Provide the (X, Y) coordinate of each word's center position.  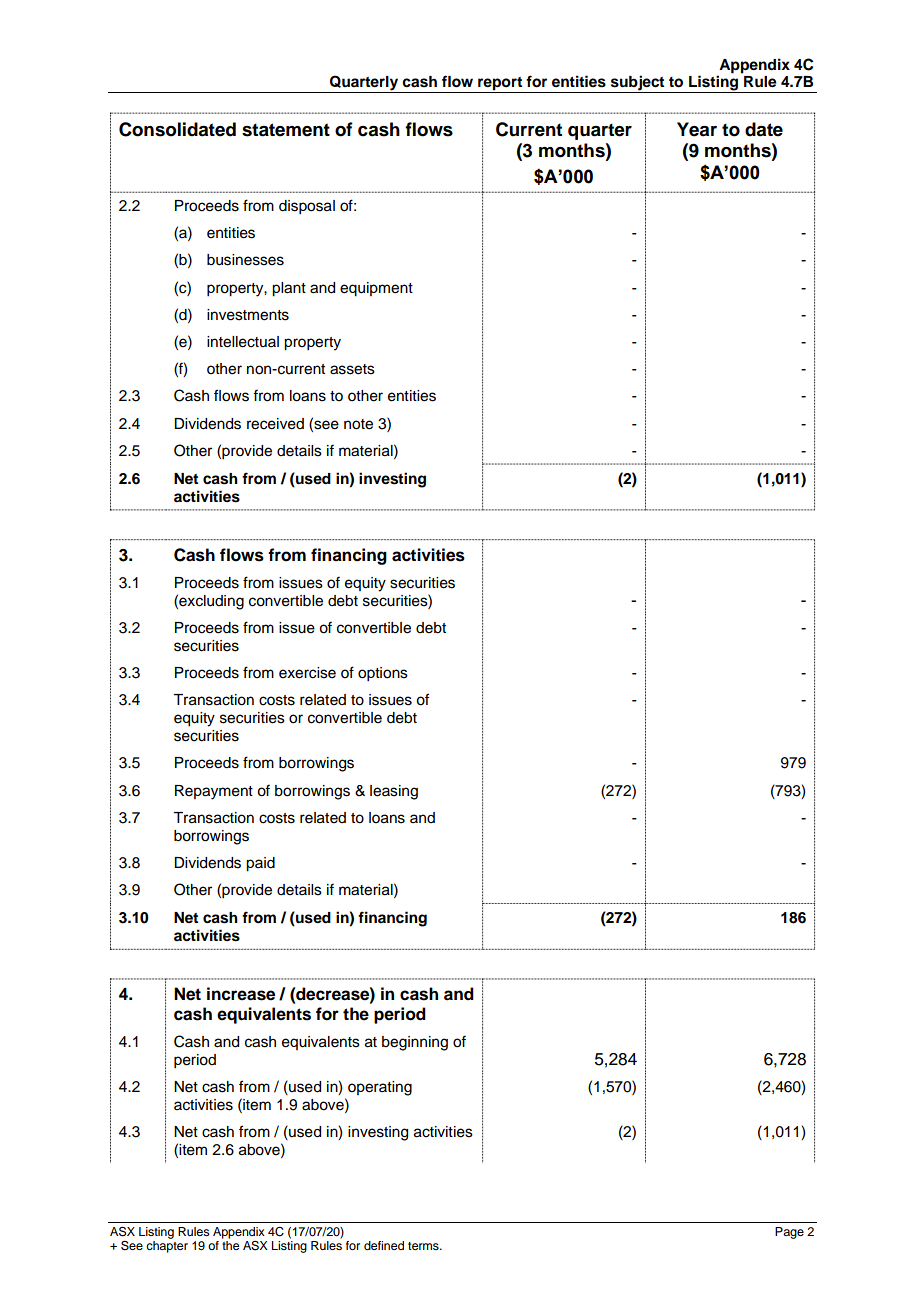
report (500, 85)
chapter (167, 1247)
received (275, 424)
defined (384, 1245)
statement (286, 130)
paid (260, 864)
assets (352, 369)
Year (697, 129)
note (358, 424)
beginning (415, 1043)
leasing (394, 792)
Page (789, 1233)
